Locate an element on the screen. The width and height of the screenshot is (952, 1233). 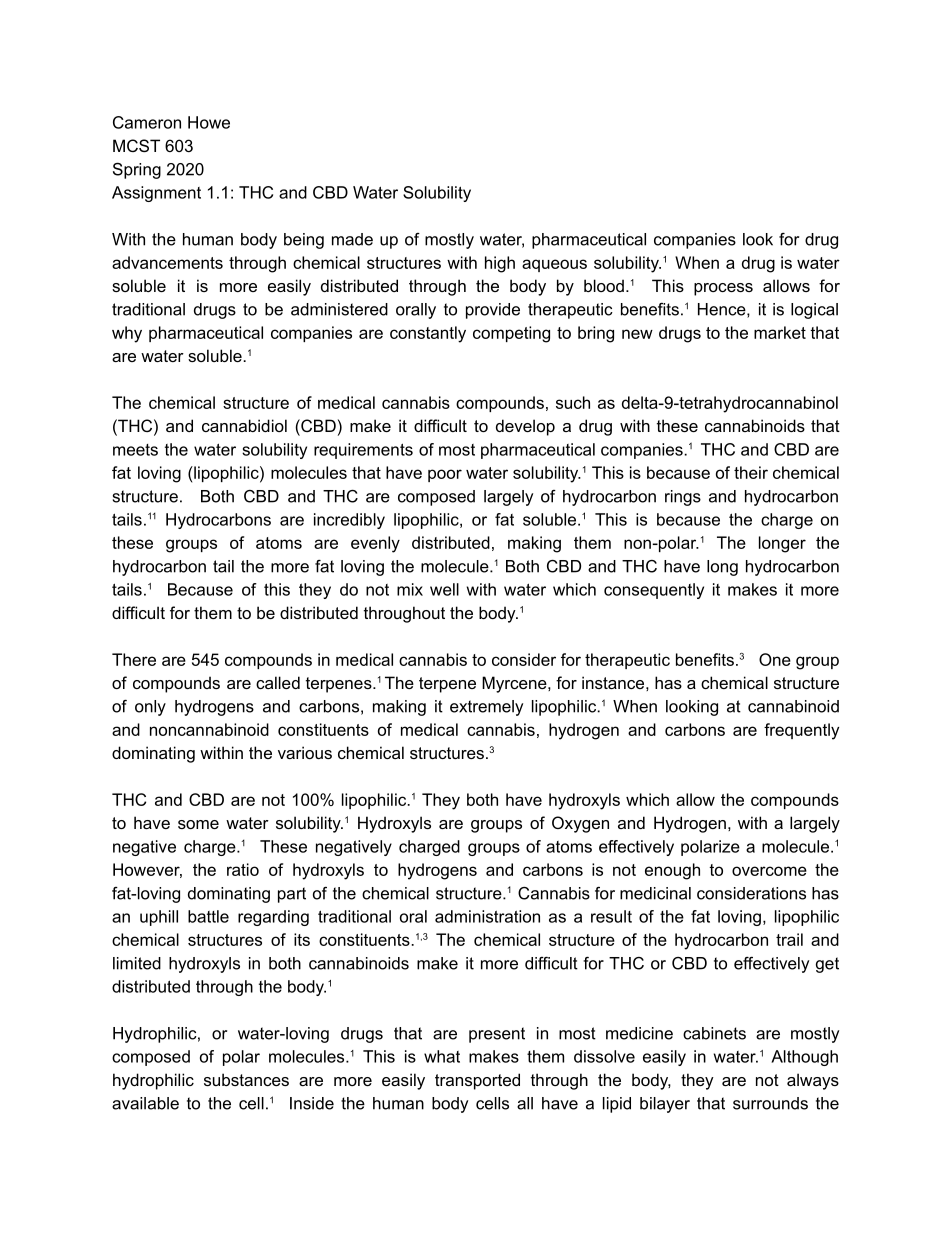
overcome is located at coordinates (769, 871).
